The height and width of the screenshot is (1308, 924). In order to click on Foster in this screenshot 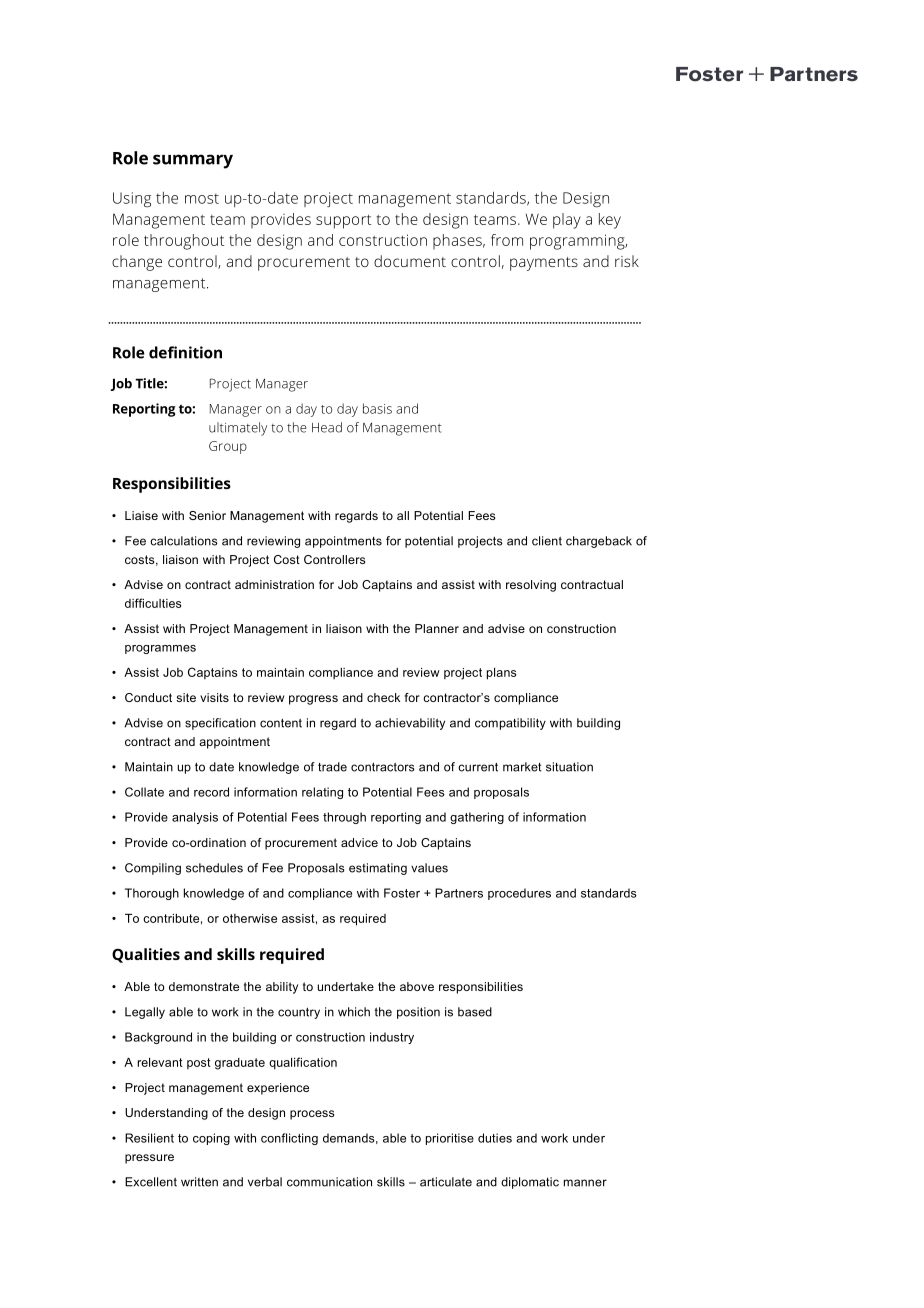, I will do `click(402, 893)`.
